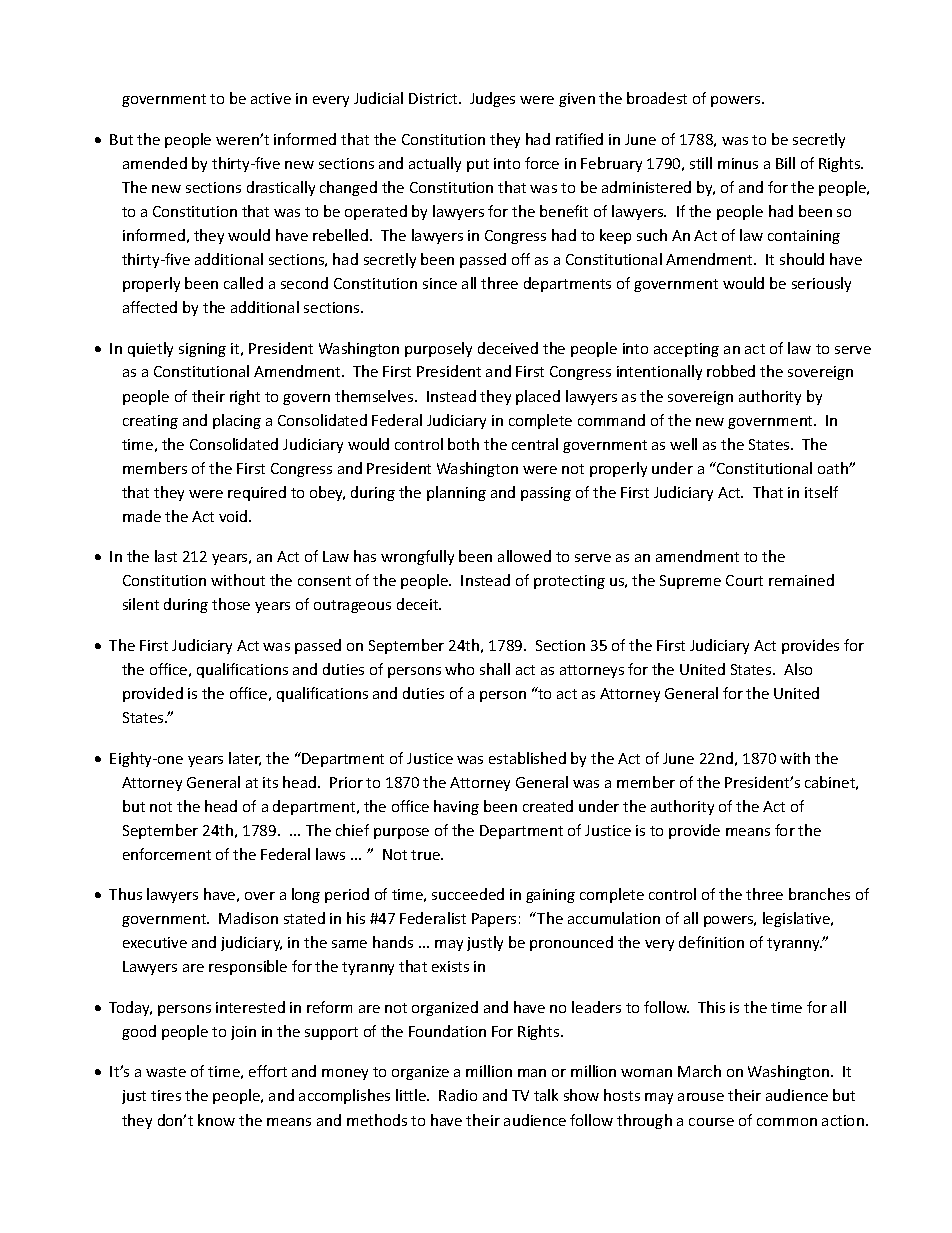 This screenshot has height=1233, width=952. Describe the element at coordinates (458, 1095) in the screenshot. I see `Radio` at that location.
